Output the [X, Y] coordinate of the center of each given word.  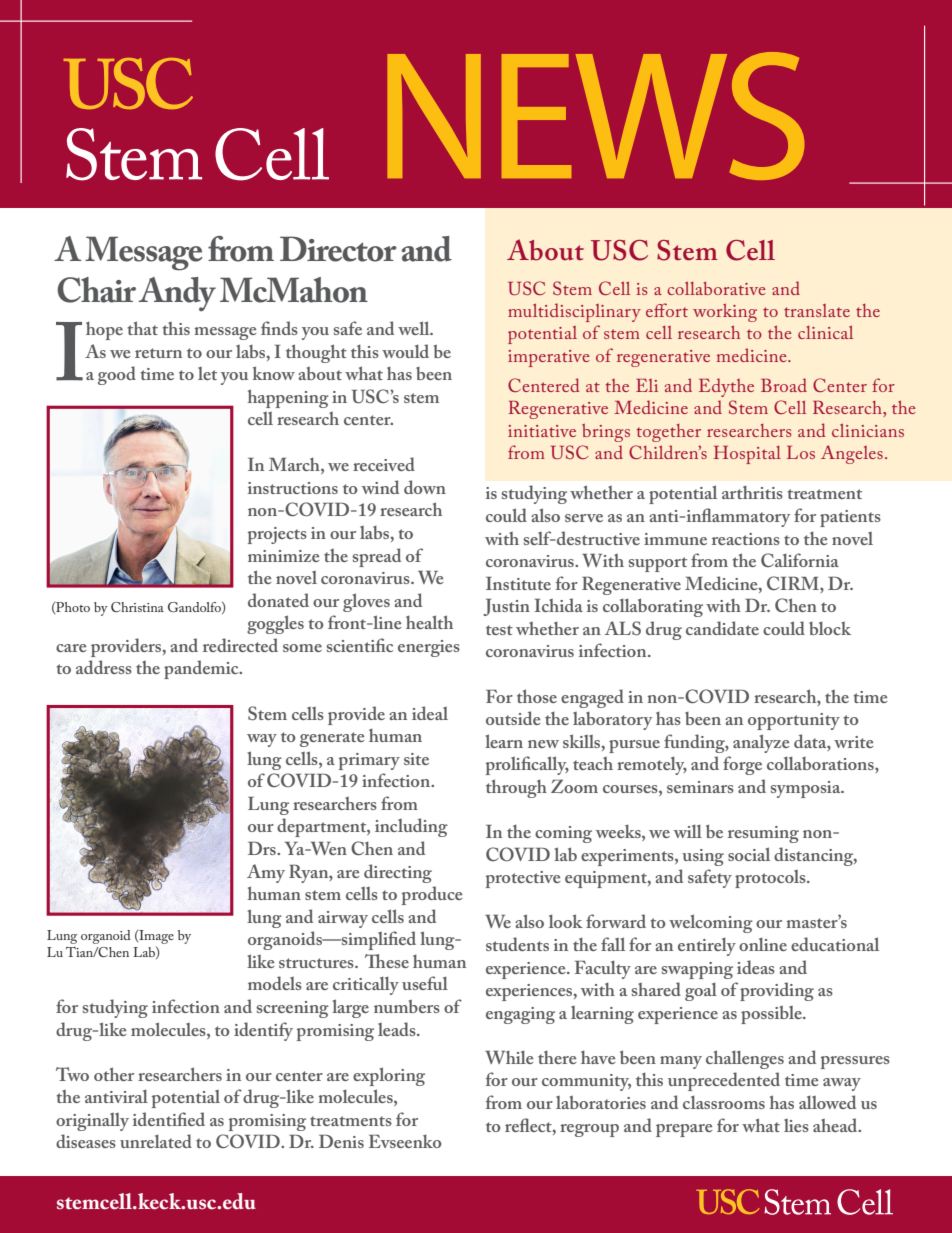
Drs [263, 848]
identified [169, 1119]
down [425, 487]
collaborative [716, 288]
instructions [293, 488]
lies [796, 1125]
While [509, 1057]
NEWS [595, 116]
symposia [807, 789]
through [516, 788]
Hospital [747, 455]
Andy [177, 294]
